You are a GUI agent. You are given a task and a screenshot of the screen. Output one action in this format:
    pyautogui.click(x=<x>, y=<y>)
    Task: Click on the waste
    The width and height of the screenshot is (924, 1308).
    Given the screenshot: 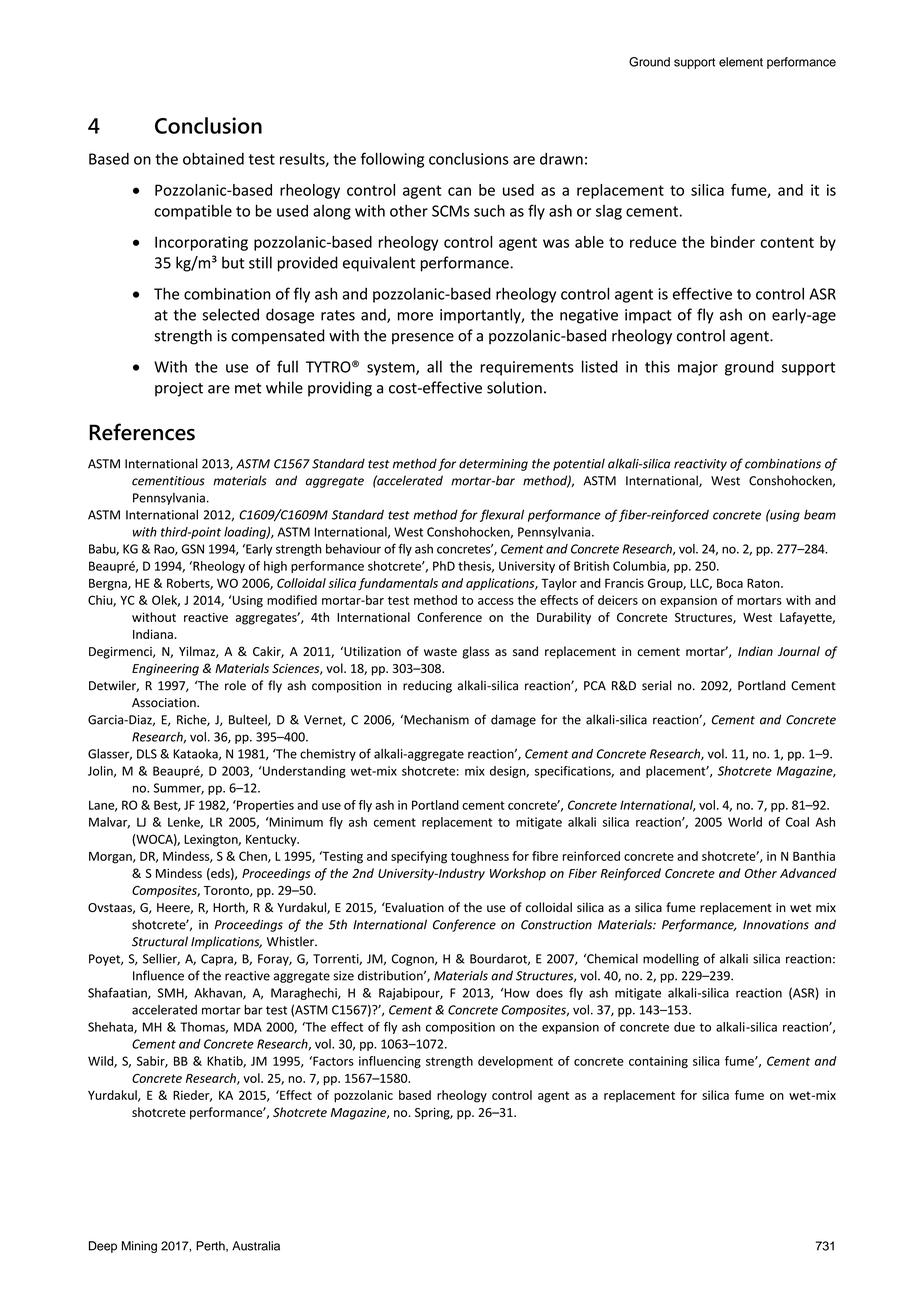 What is the action you would take?
    pyautogui.click(x=440, y=652)
